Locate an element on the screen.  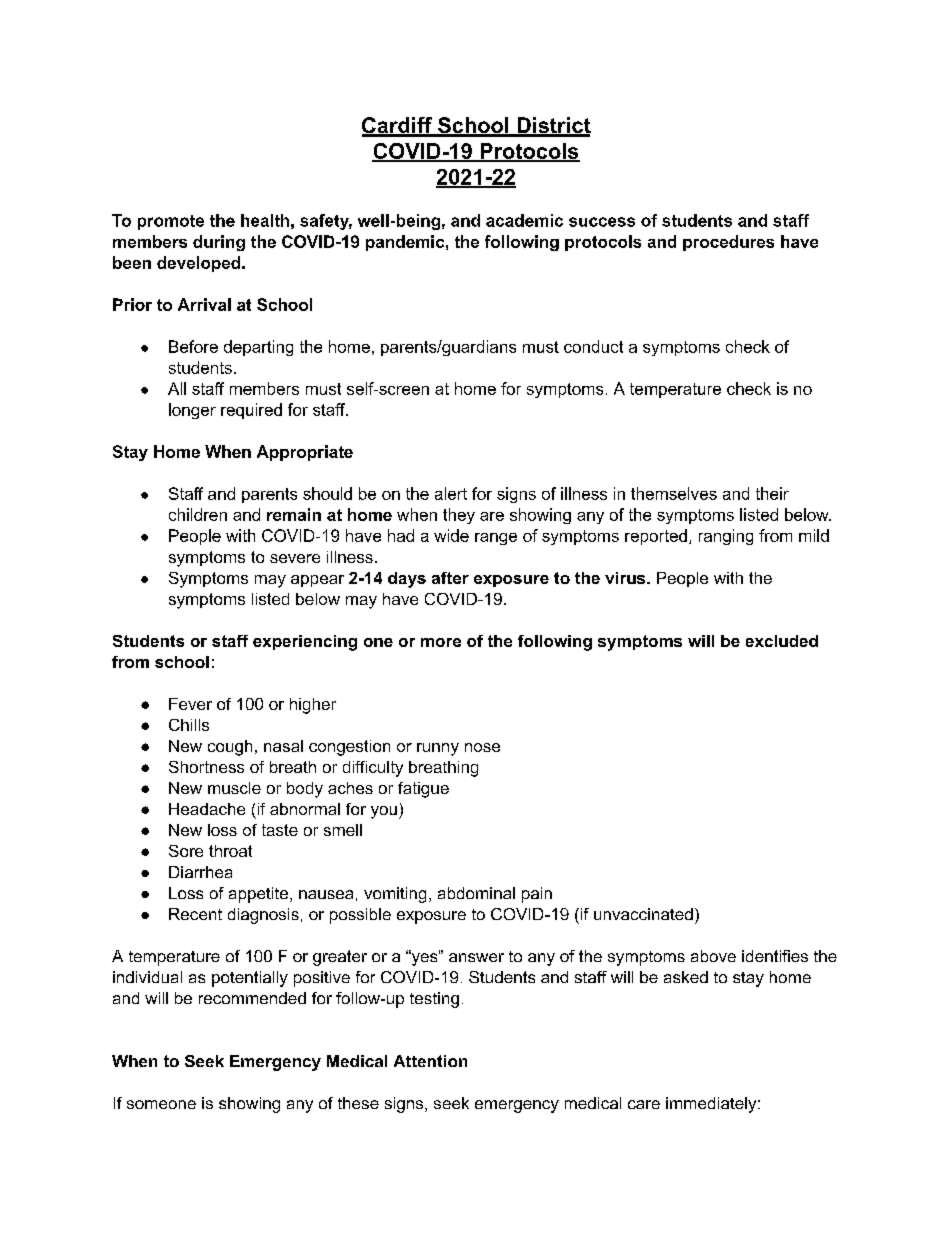
excluded is located at coordinates (782, 641).
